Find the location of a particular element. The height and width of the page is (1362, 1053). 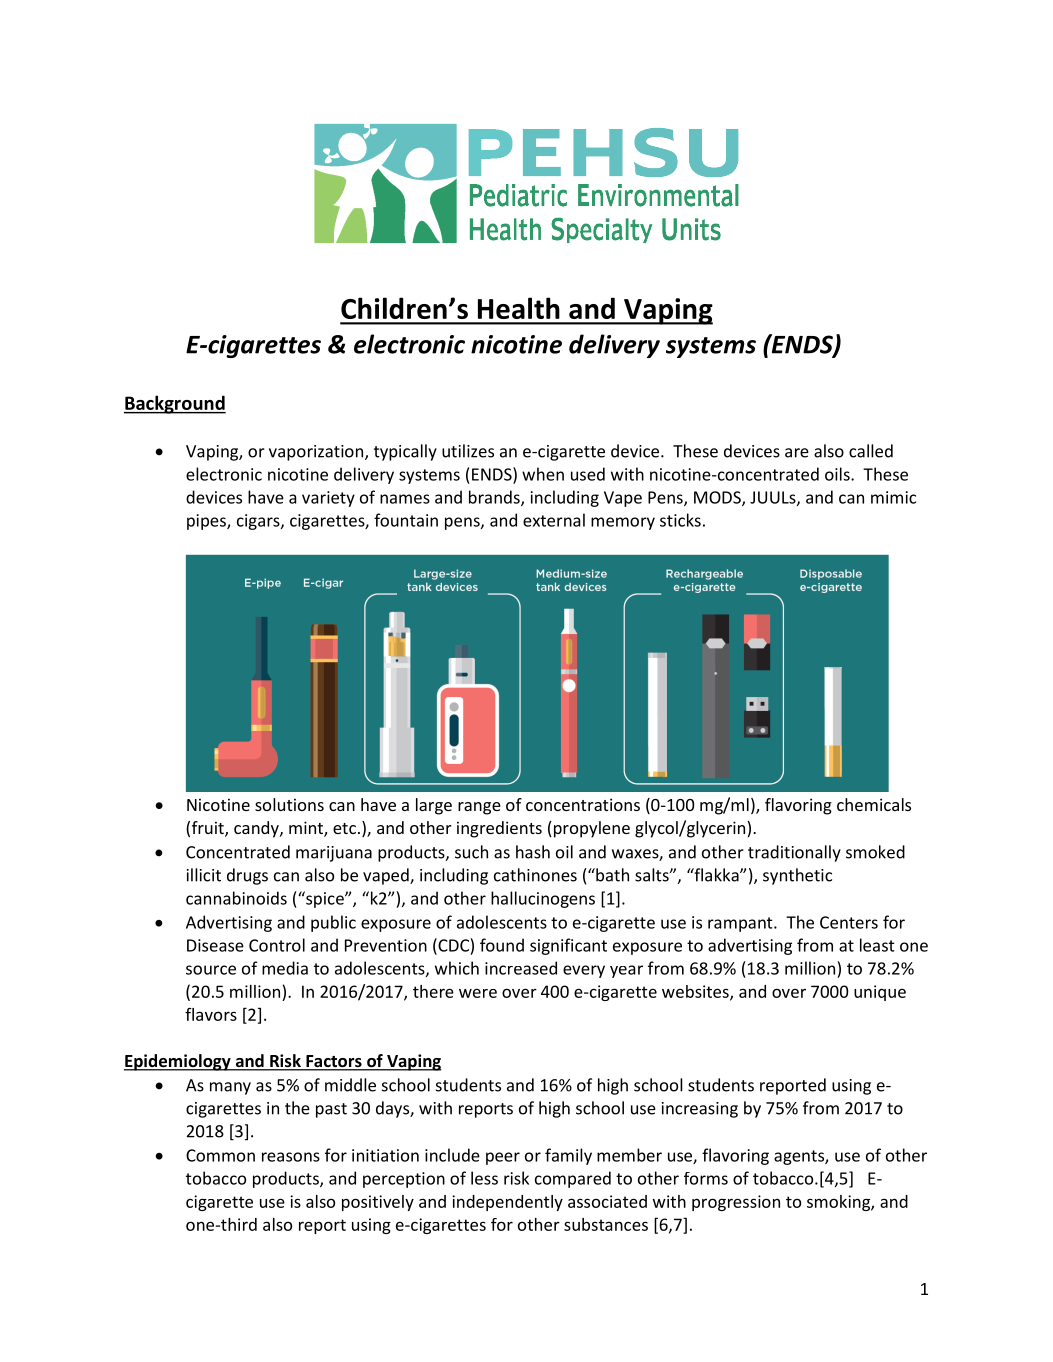

solutions is located at coordinates (289, 804).
